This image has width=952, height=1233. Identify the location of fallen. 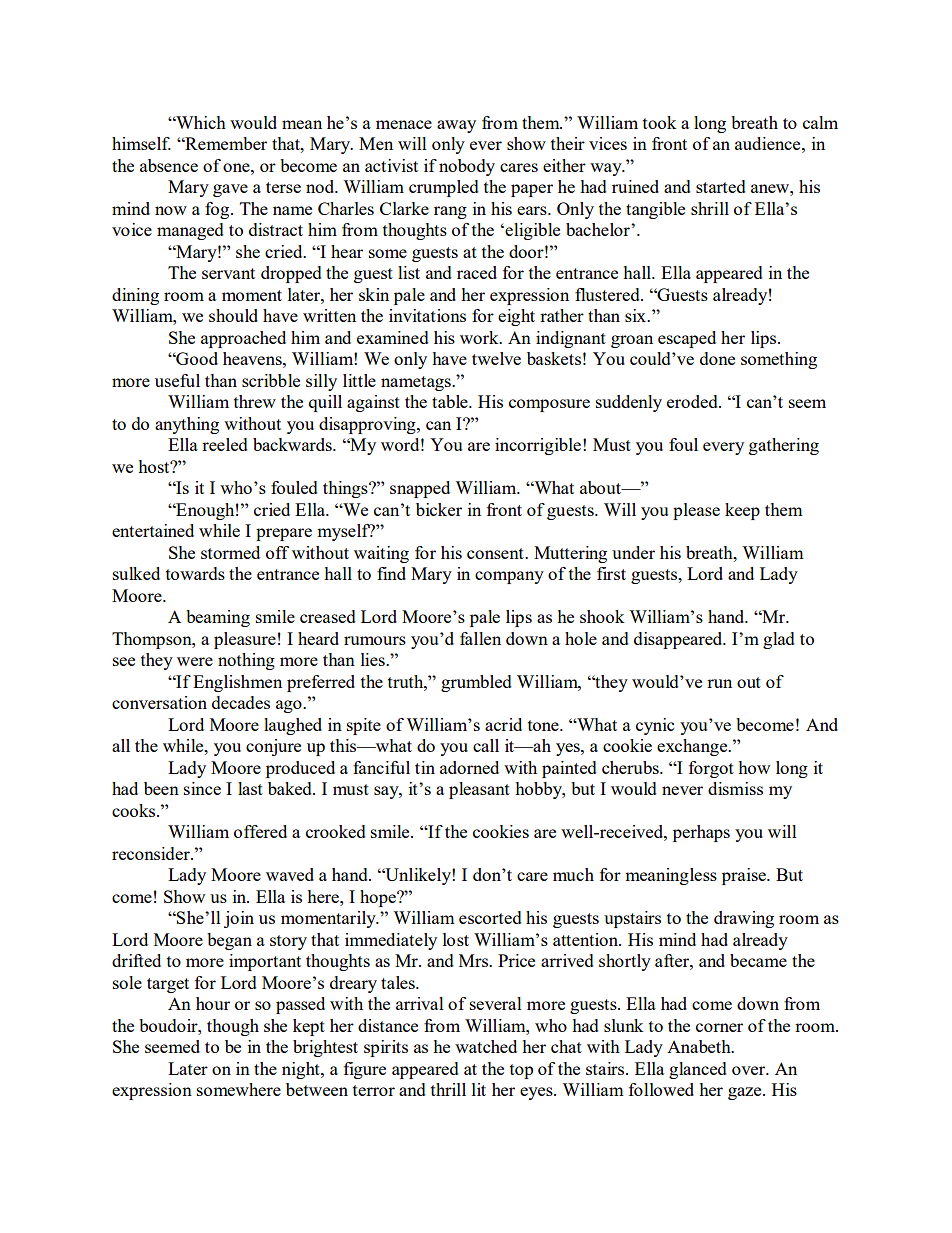
(480, 638).
